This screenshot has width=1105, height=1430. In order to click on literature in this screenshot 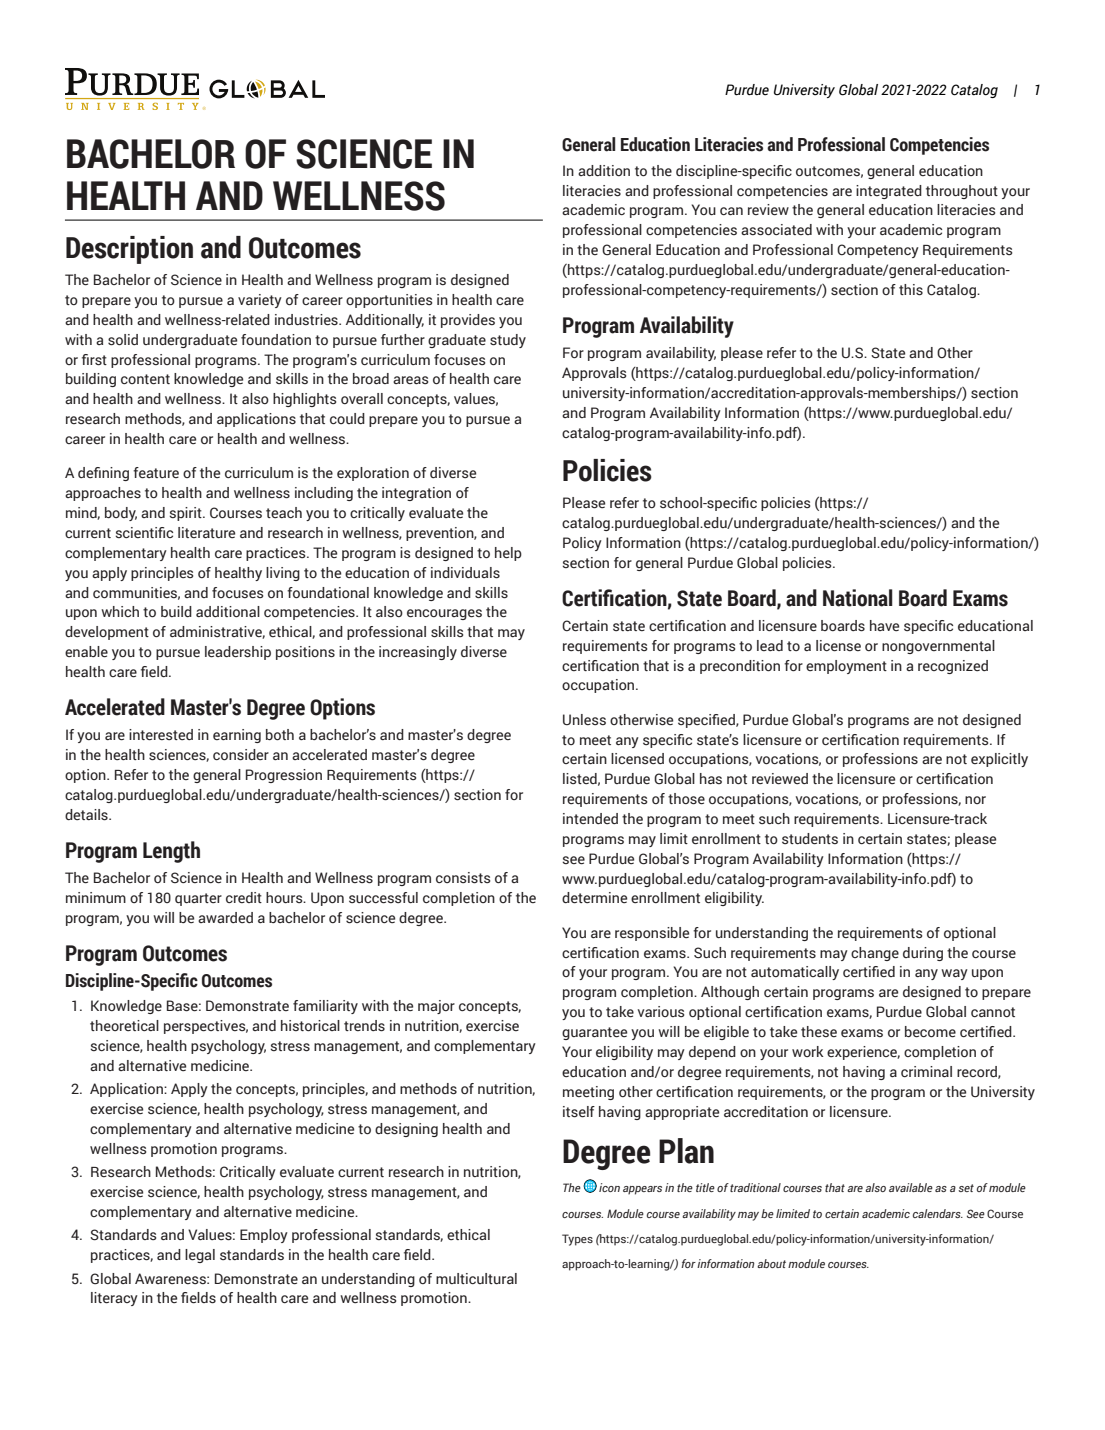, I will do `click(206, 532)`.
